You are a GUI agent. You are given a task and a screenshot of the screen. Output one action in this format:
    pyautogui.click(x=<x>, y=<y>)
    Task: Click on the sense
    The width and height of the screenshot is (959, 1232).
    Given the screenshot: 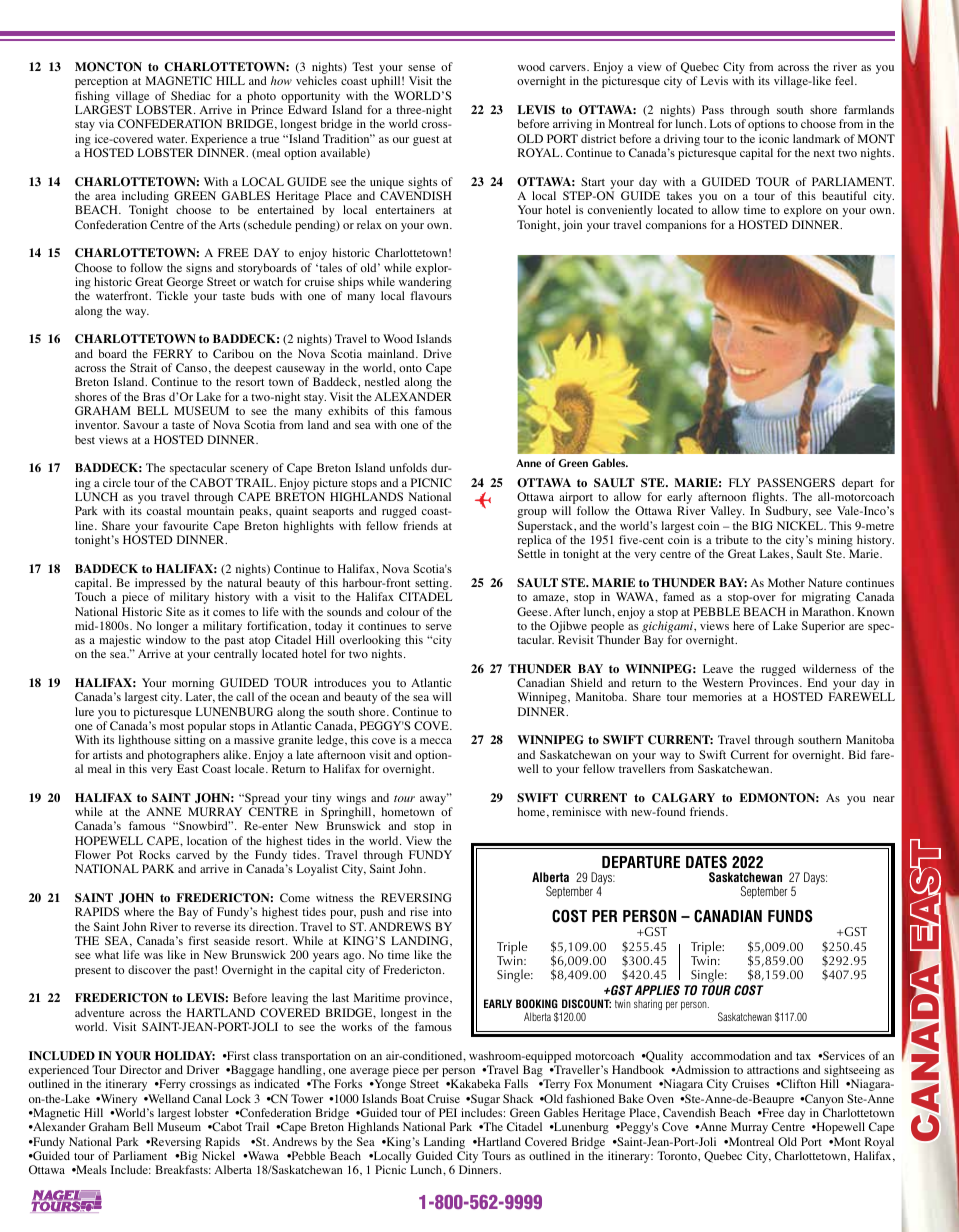 What is the action you would take?
    pyautogui.click(x=421, y=68)
